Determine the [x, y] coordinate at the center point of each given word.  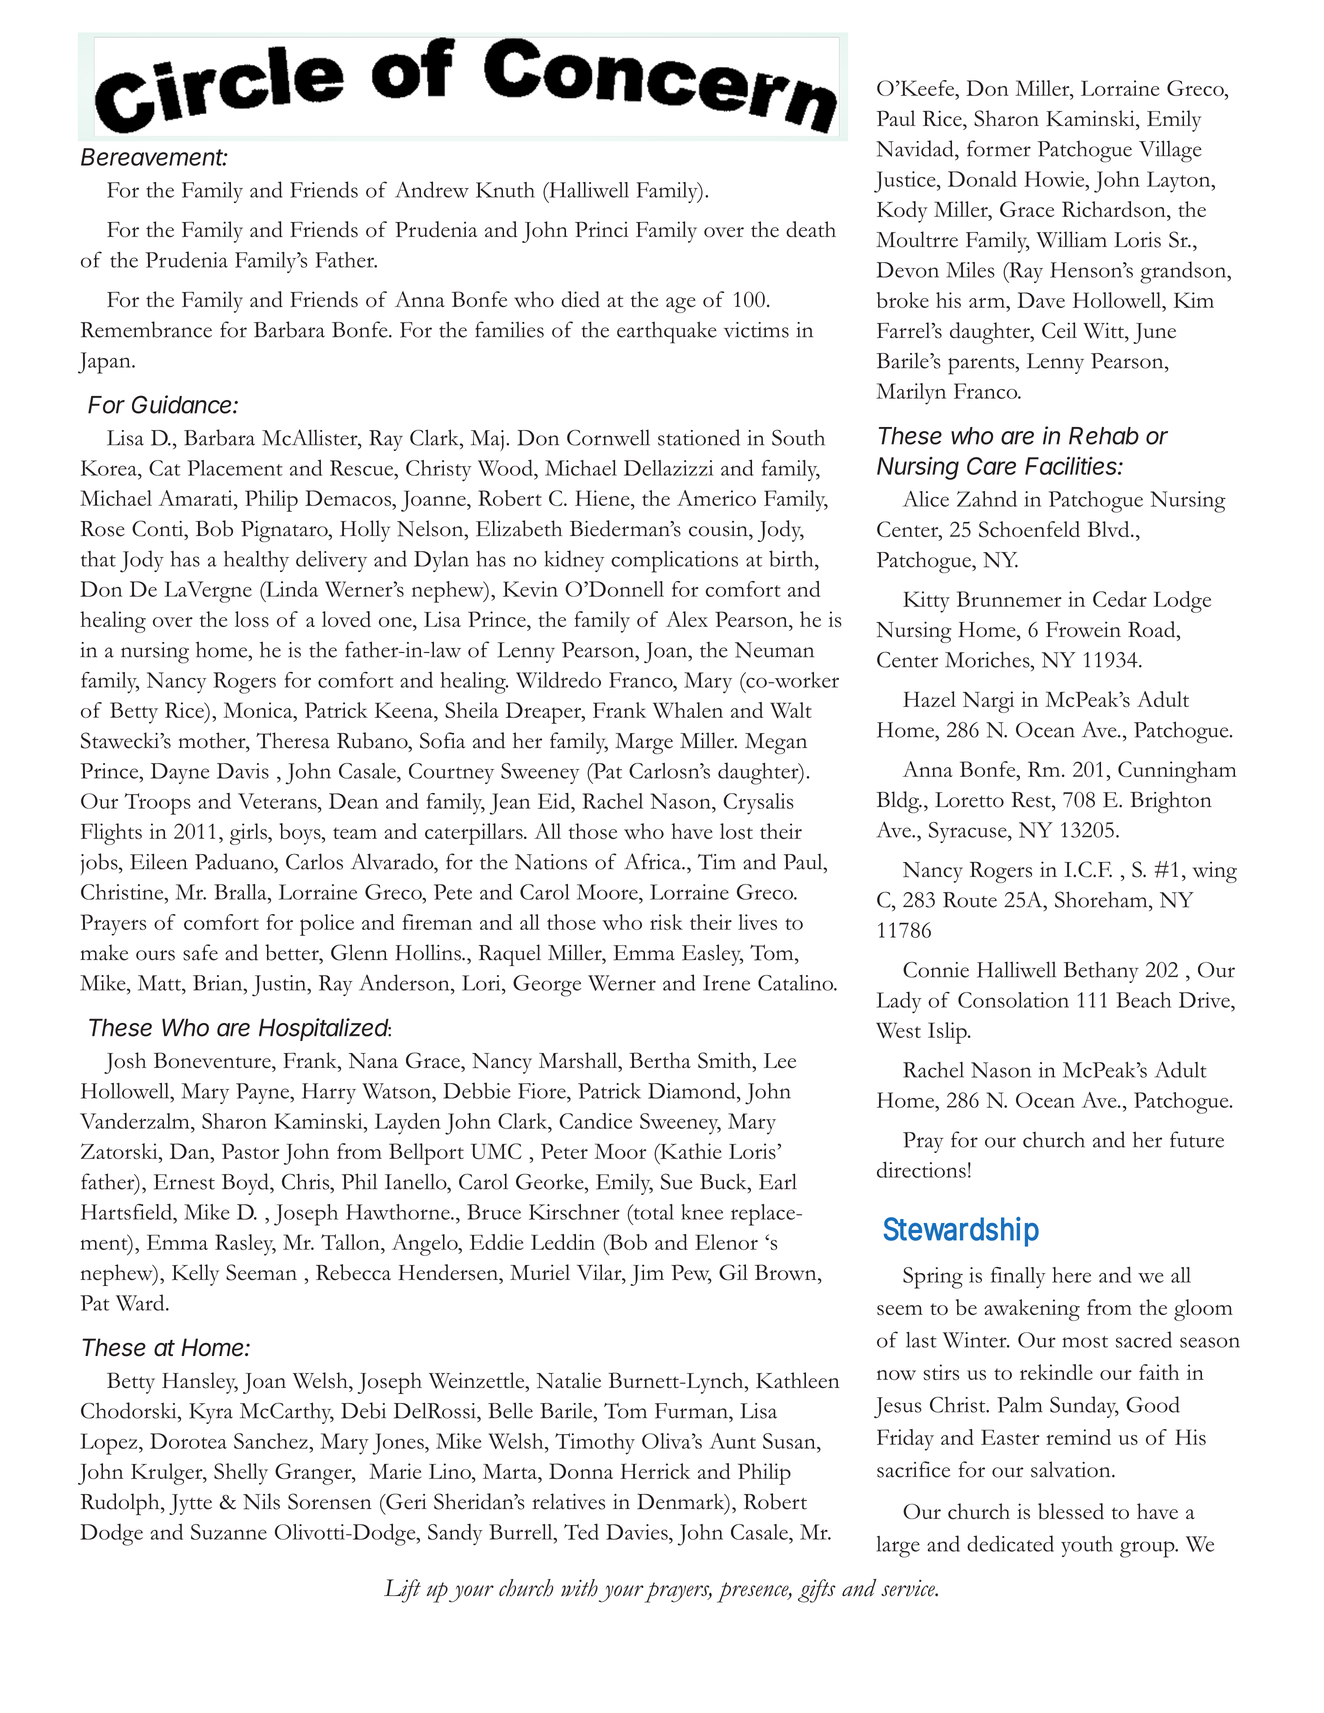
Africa [653, 861]
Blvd [1109, 529]
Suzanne [229, 1532]
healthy [256, 561]
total [652, 1212]
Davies [638, 1532]
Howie [1055, 179]
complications [674, 562]
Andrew [432, 189]
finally [1018, 1278]
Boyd [246, 1184]
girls [249, 834]
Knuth [505, 190]
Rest [1032, 800]
